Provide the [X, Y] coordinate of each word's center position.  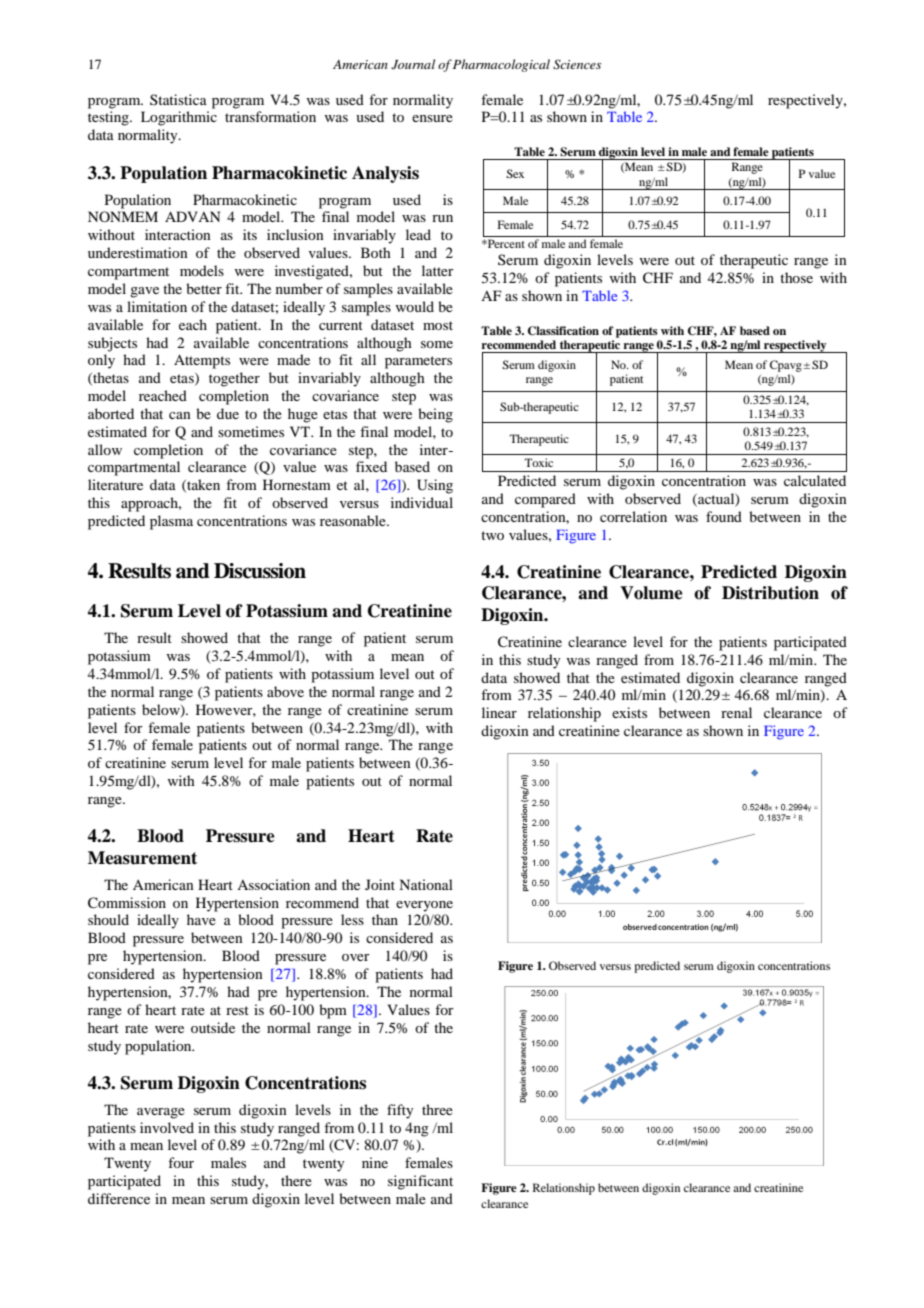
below [162, 711]
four [181, 1162]
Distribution [770, 593]
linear [499, 712]
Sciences [577, 64]
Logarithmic [179, 118]
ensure [432, 118]
